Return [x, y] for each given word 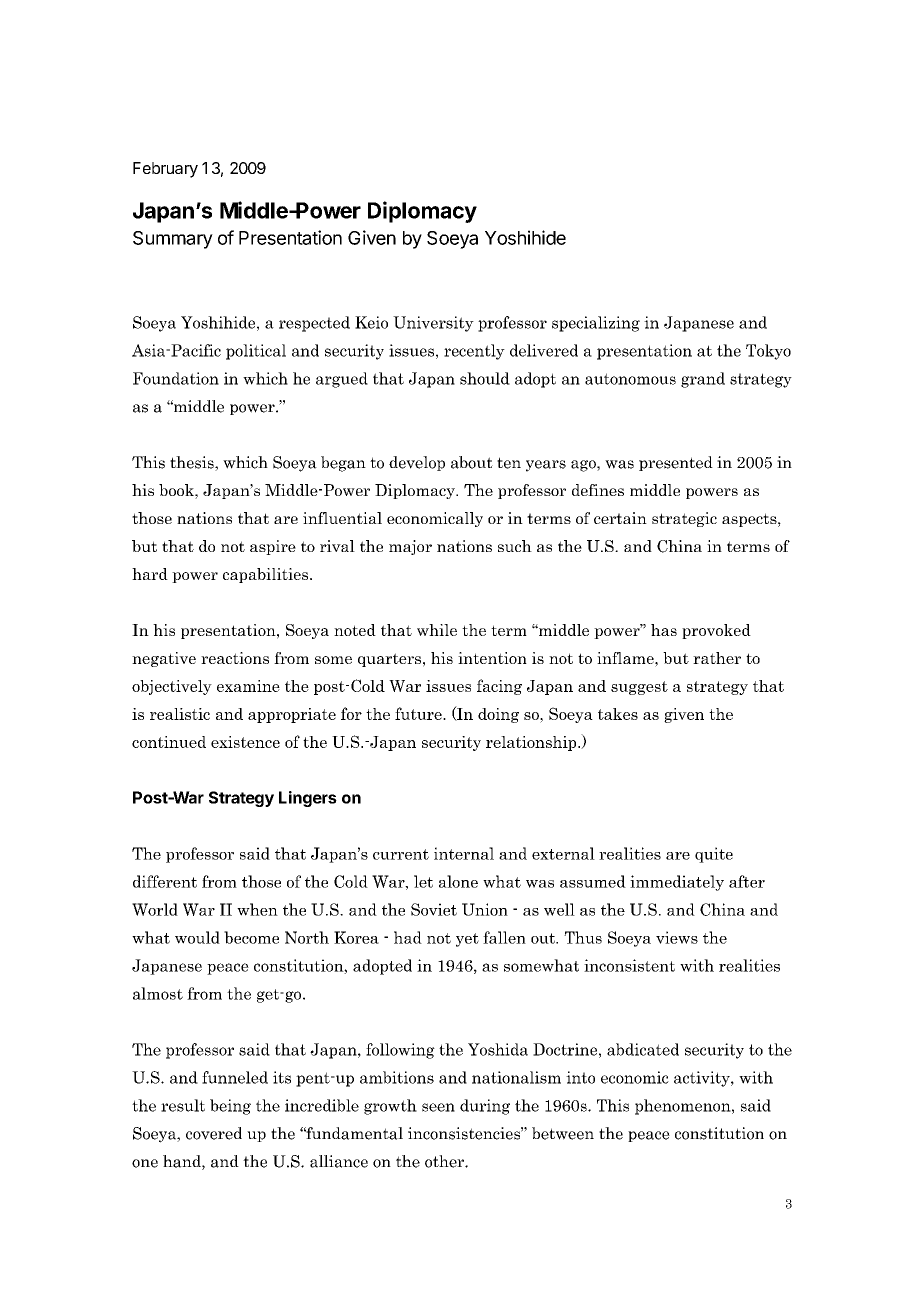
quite [714, 855]
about [472, 462]
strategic [684, 519]
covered [214, 1133]
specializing [596, 324]
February [165, 170]
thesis [193, 463]
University [433, 324]
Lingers [308, 799]
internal [464, 853]
